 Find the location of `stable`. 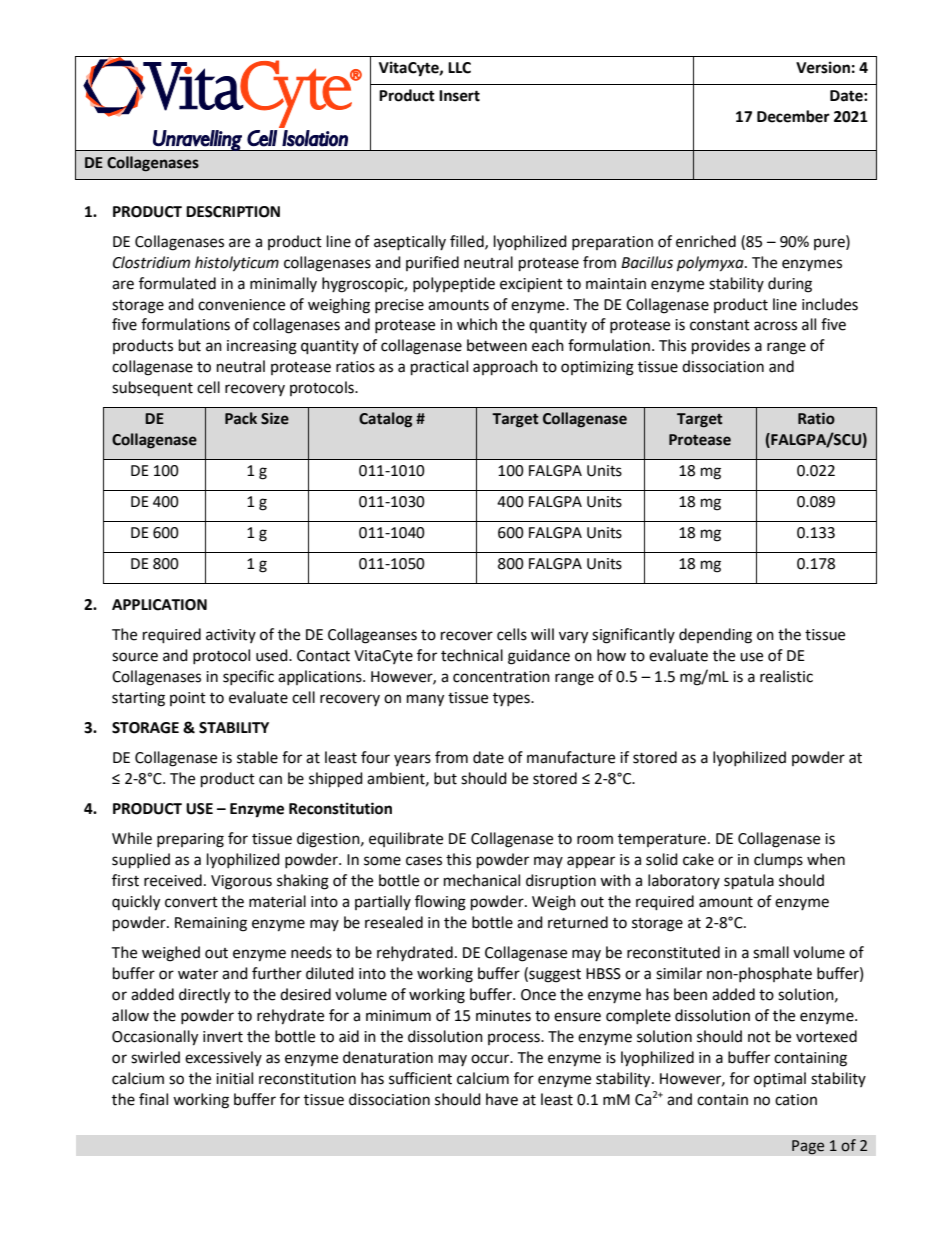

stable is located at coordinates (257, 757).
